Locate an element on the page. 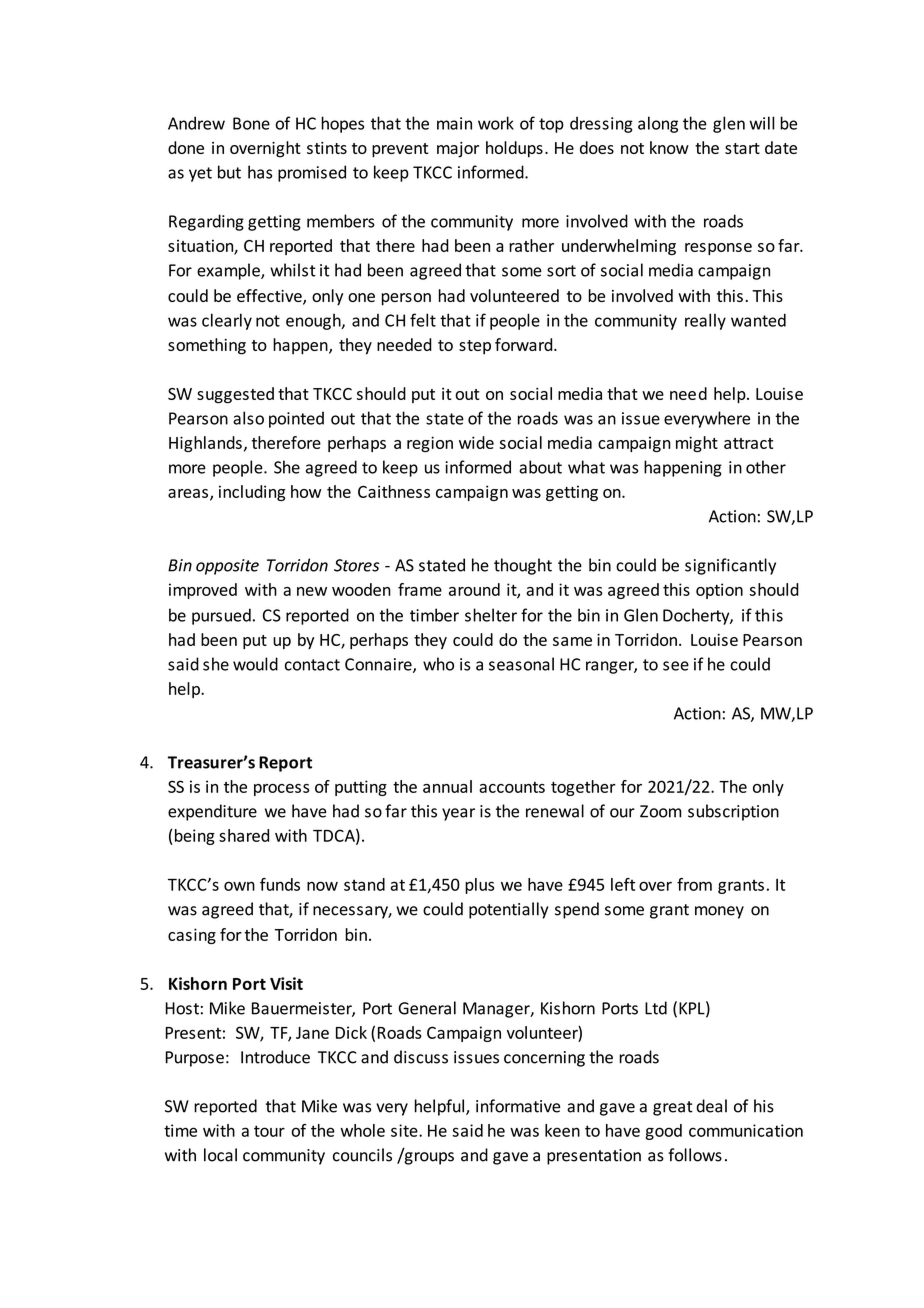  tour is located at coordinates (269, 1131).
